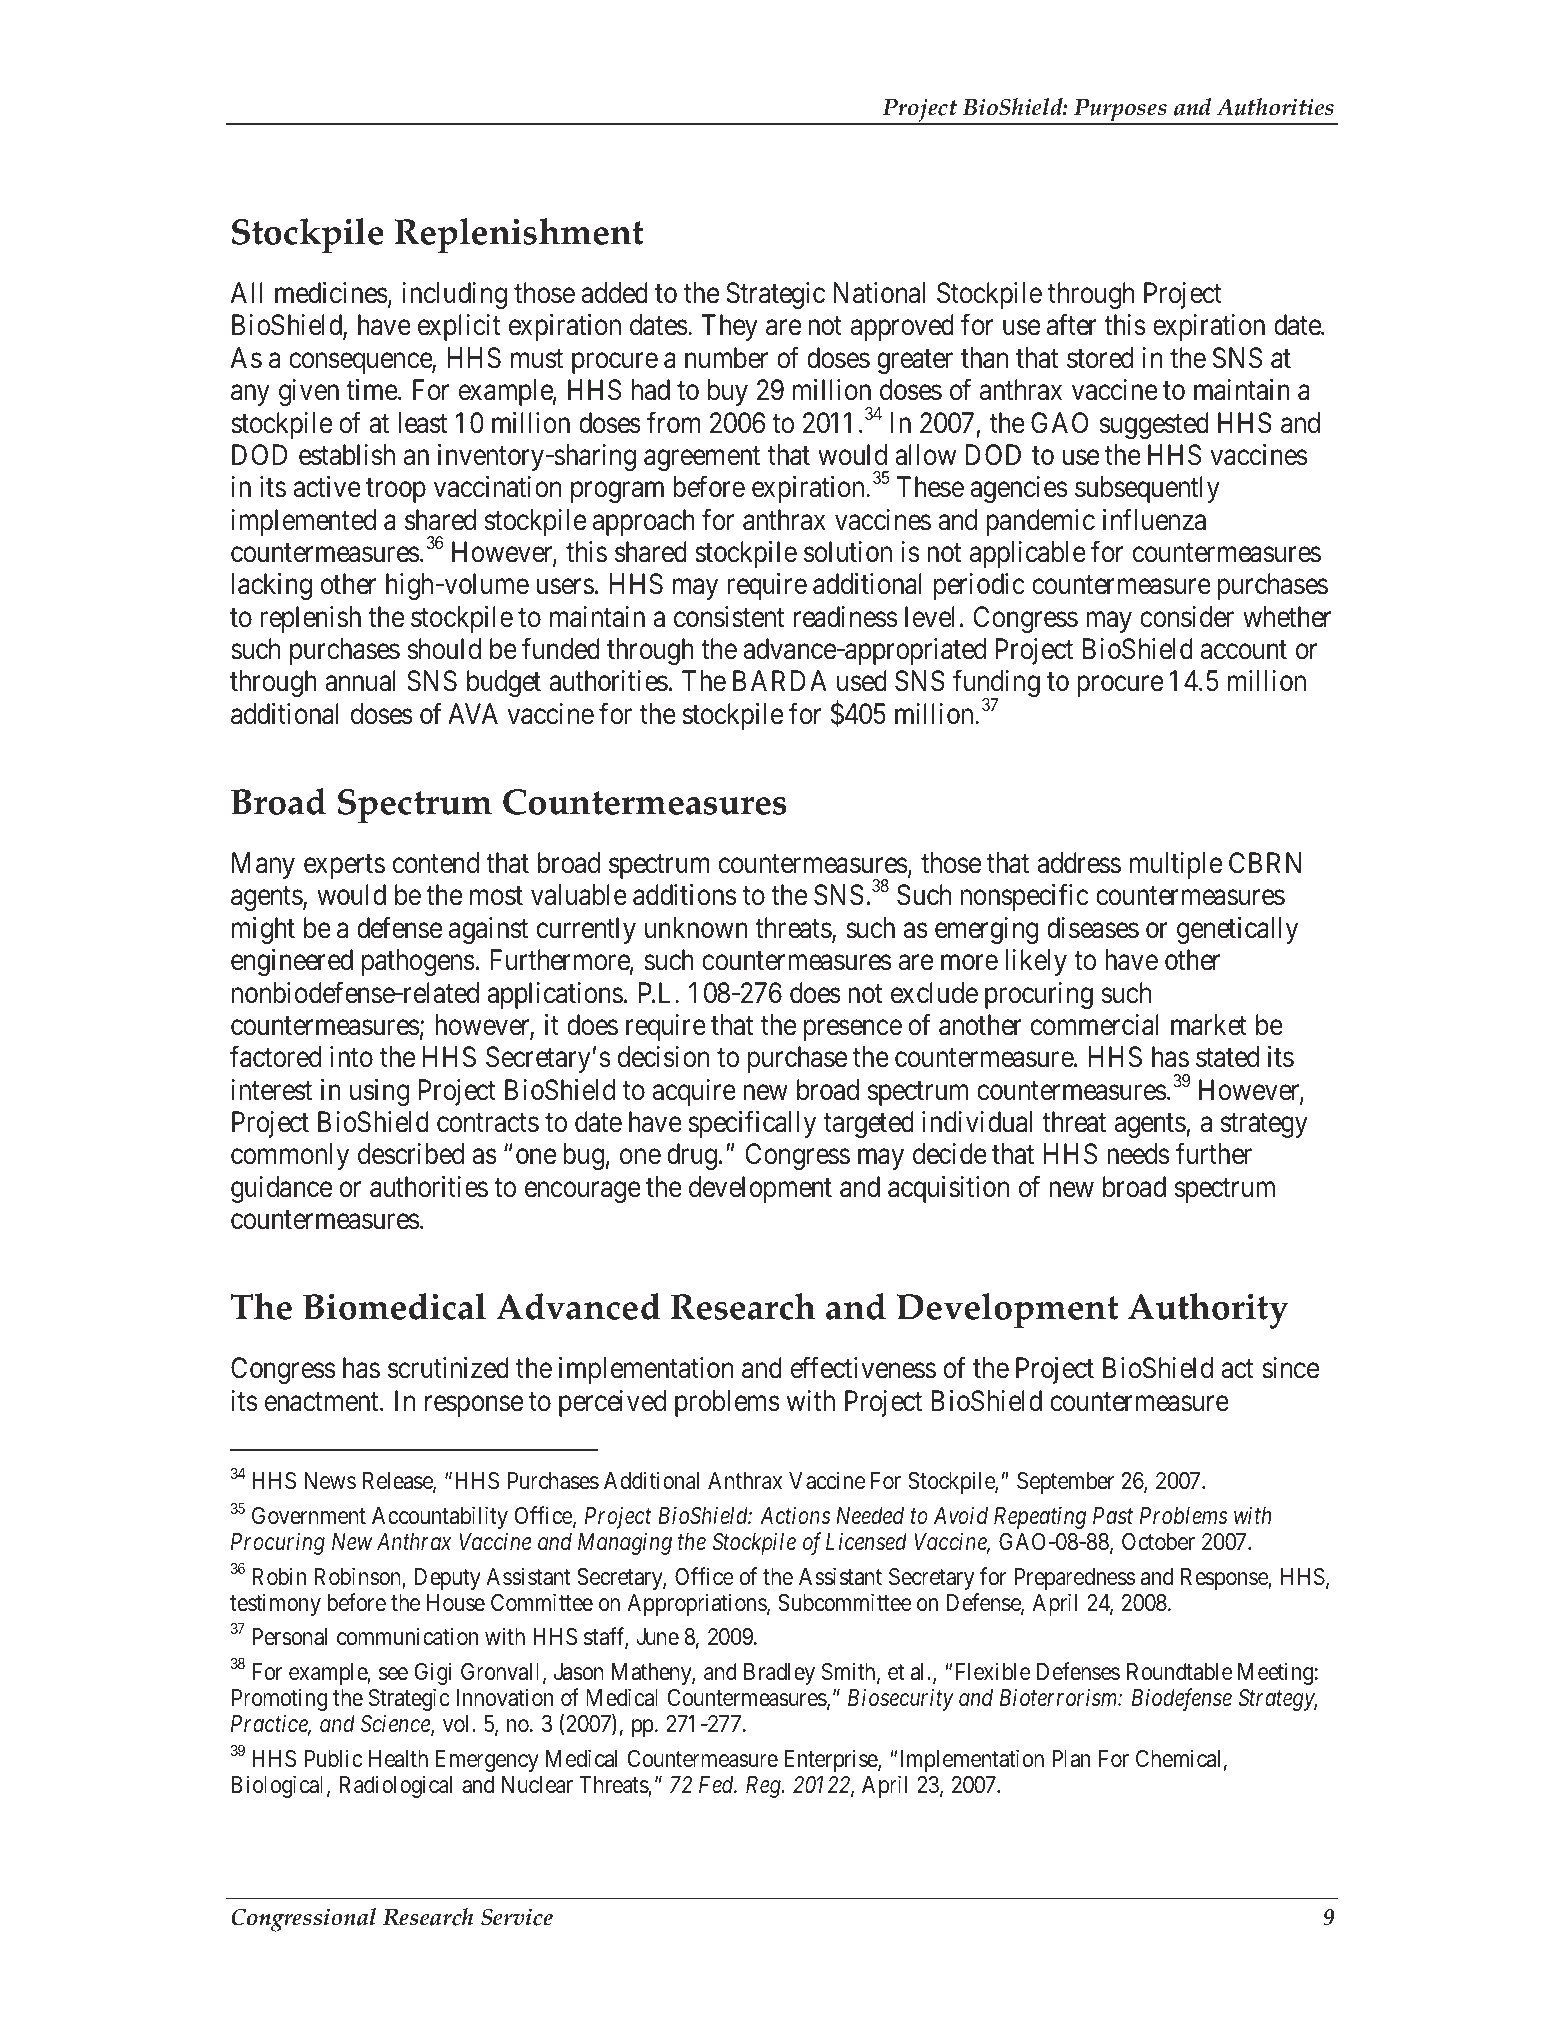 The width and height of the screenshot is (1565, 2025). I want to click on Radiological, so click(396, 1786).
